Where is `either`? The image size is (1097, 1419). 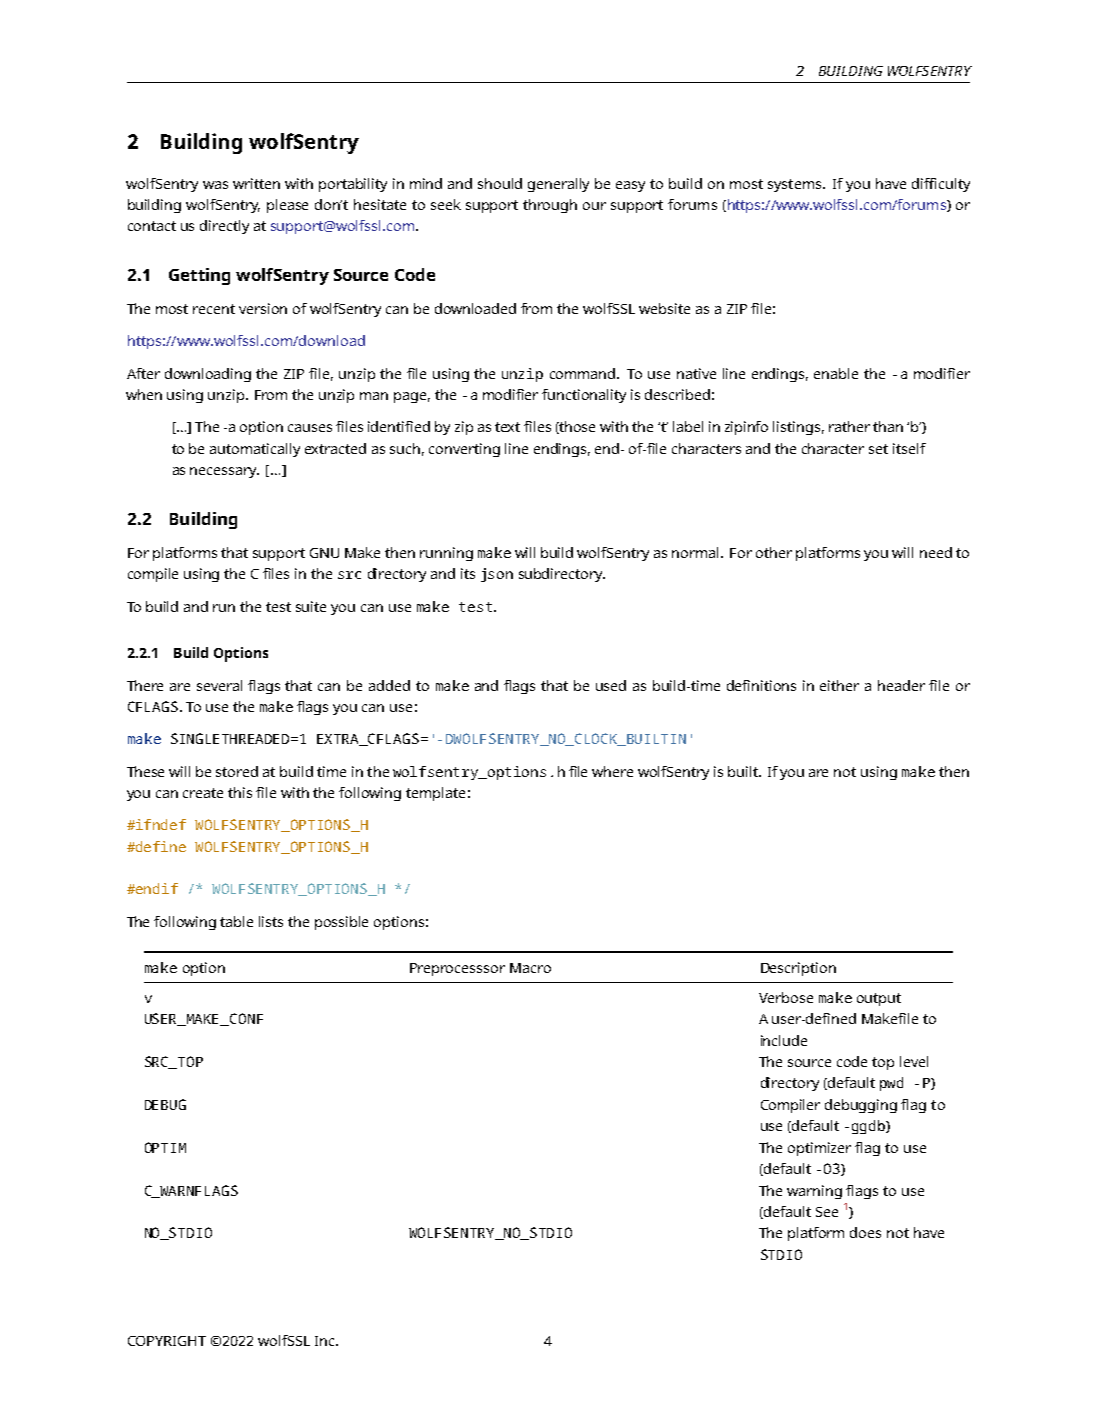 either is located at coordinates (839, 685).
